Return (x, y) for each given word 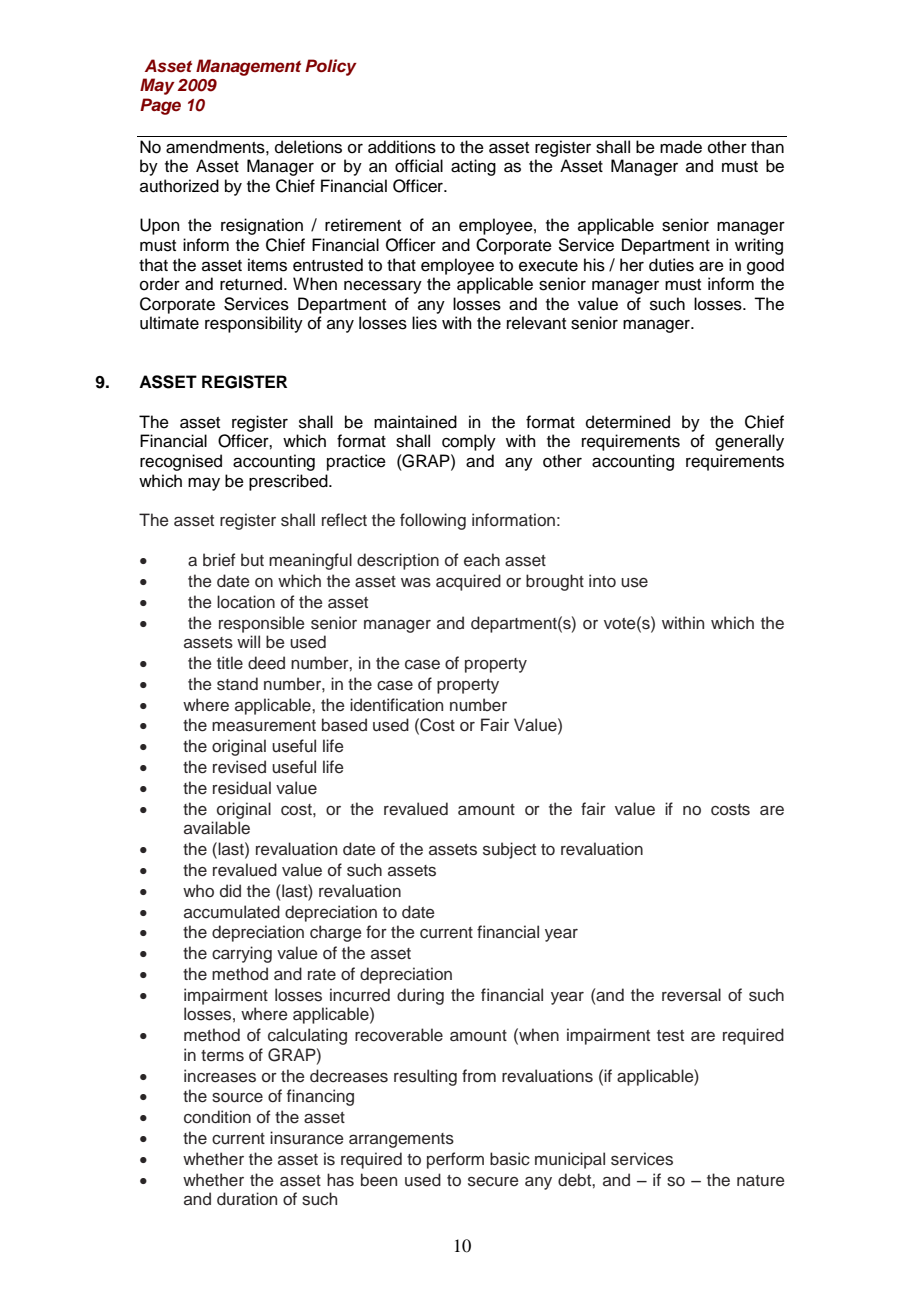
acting (473, 167)
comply (469, 442)
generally (749, 442)
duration (247, 1199)
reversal (691, 995)
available (217, 828)
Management (248, 67)
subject (509, 850)
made (681, 147)
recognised (181, 462)
